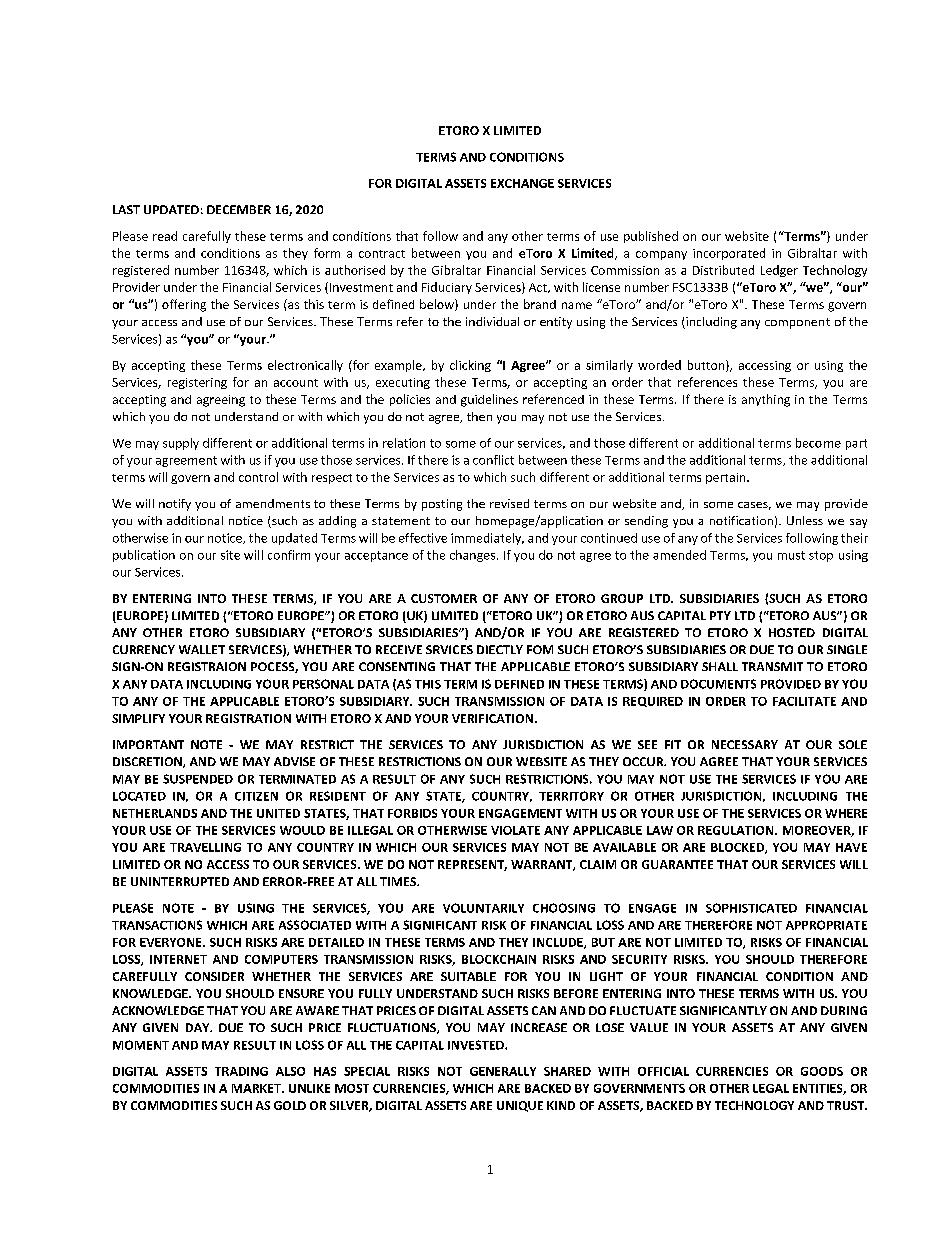 The image size is (952, 1233). What do you see at coordinates (198, 779) in the page?
I see `SUSPENDED` at bounding box center [198, 779].
